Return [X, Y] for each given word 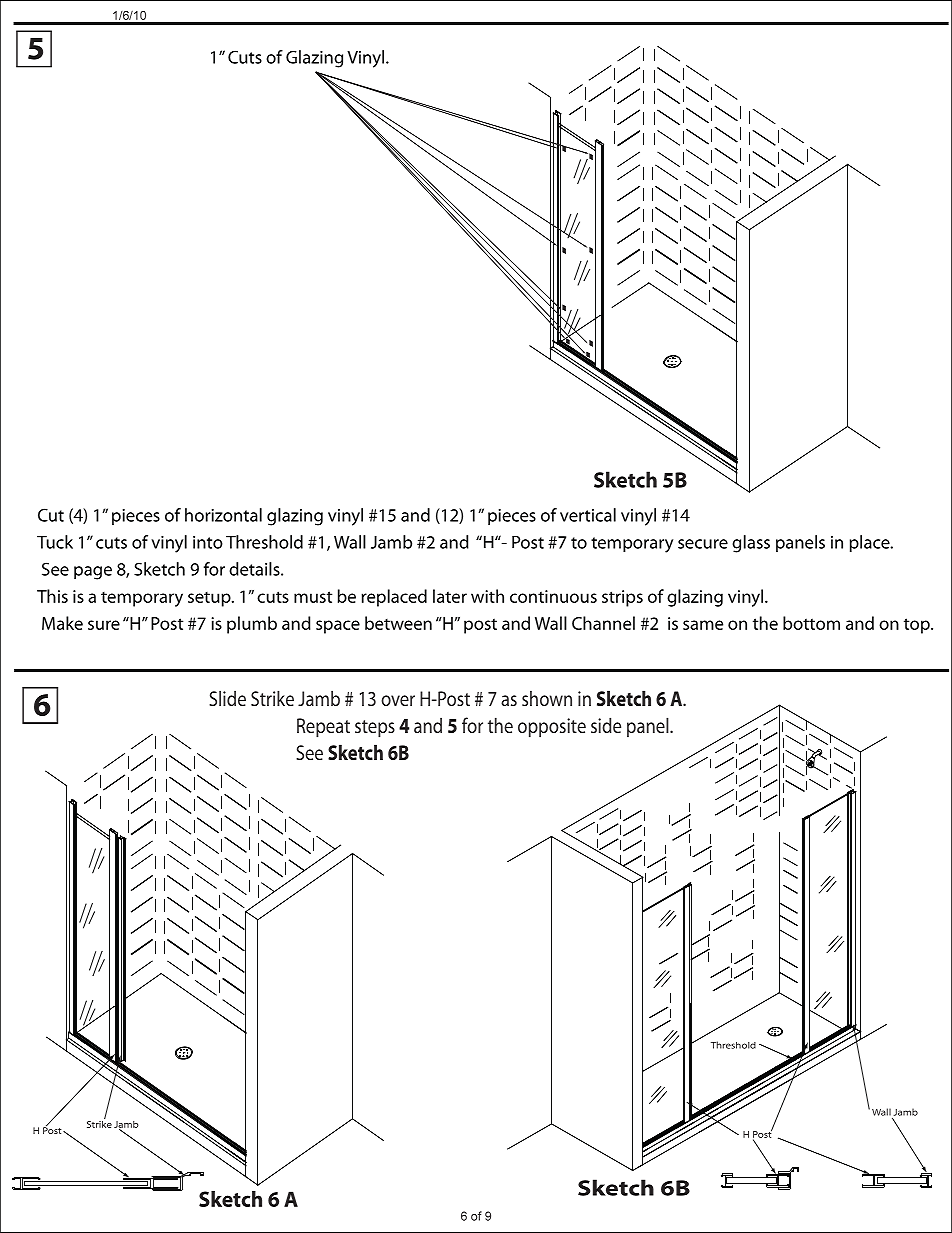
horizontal [223, 515]
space [338, 627]
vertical [588, 515]
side [606, 725]
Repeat [323, 728]
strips [622, 598]
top [918, 626]
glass [751, 544]
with [487, 596]
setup [210, 599]
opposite [552, 728]
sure [104, 625]
